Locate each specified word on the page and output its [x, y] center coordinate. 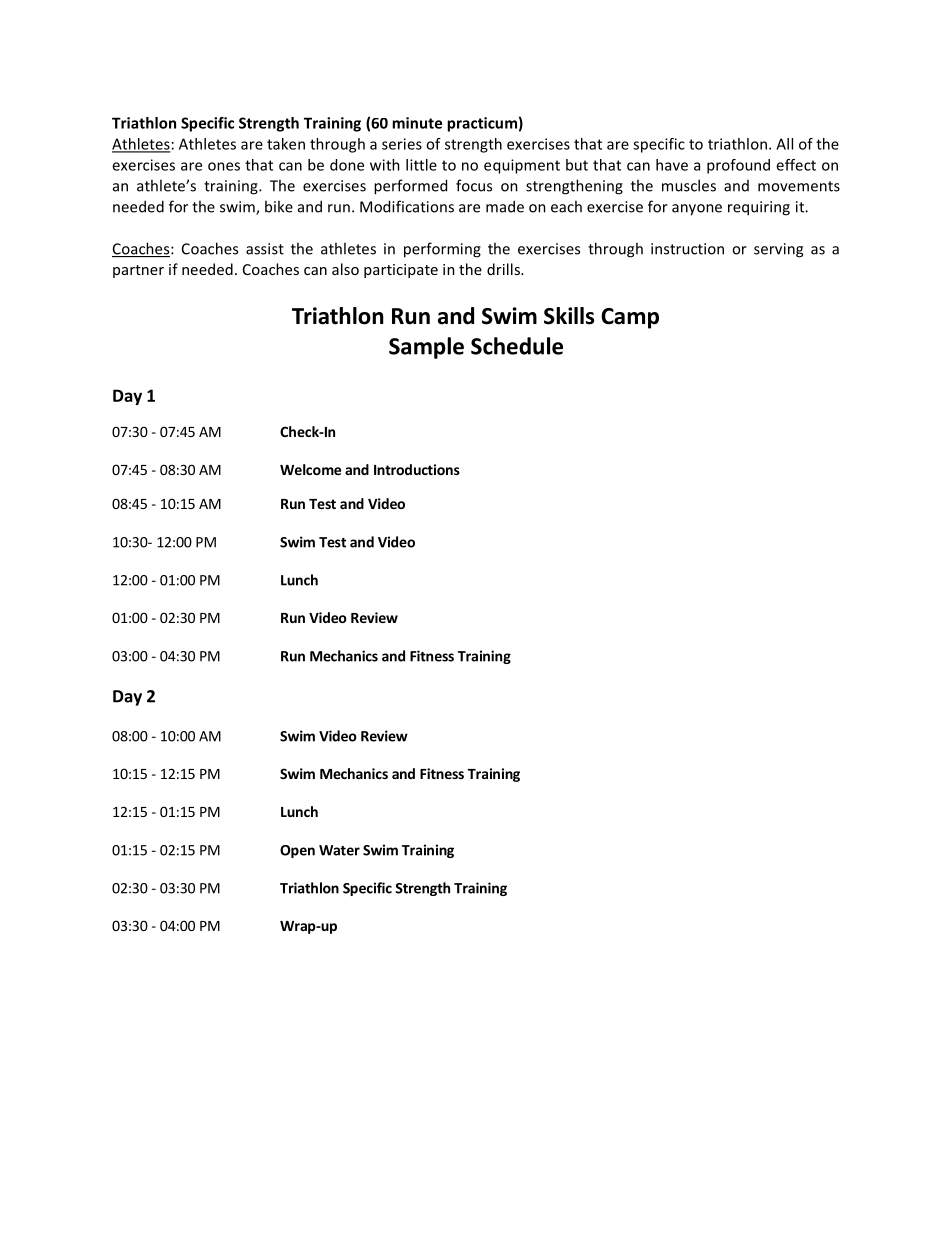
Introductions [417, 469]
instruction [687, 249]
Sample [426, 348]
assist [265, 249]
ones [224, 166]
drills [504, 269]
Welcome [310, 469]
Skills [569, 316]
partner [138, 271]
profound [738, 166]
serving [778, 250]
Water [339, 850]
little [421, 165]
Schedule [517, 346]
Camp [630, 318]
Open [297, 851]
